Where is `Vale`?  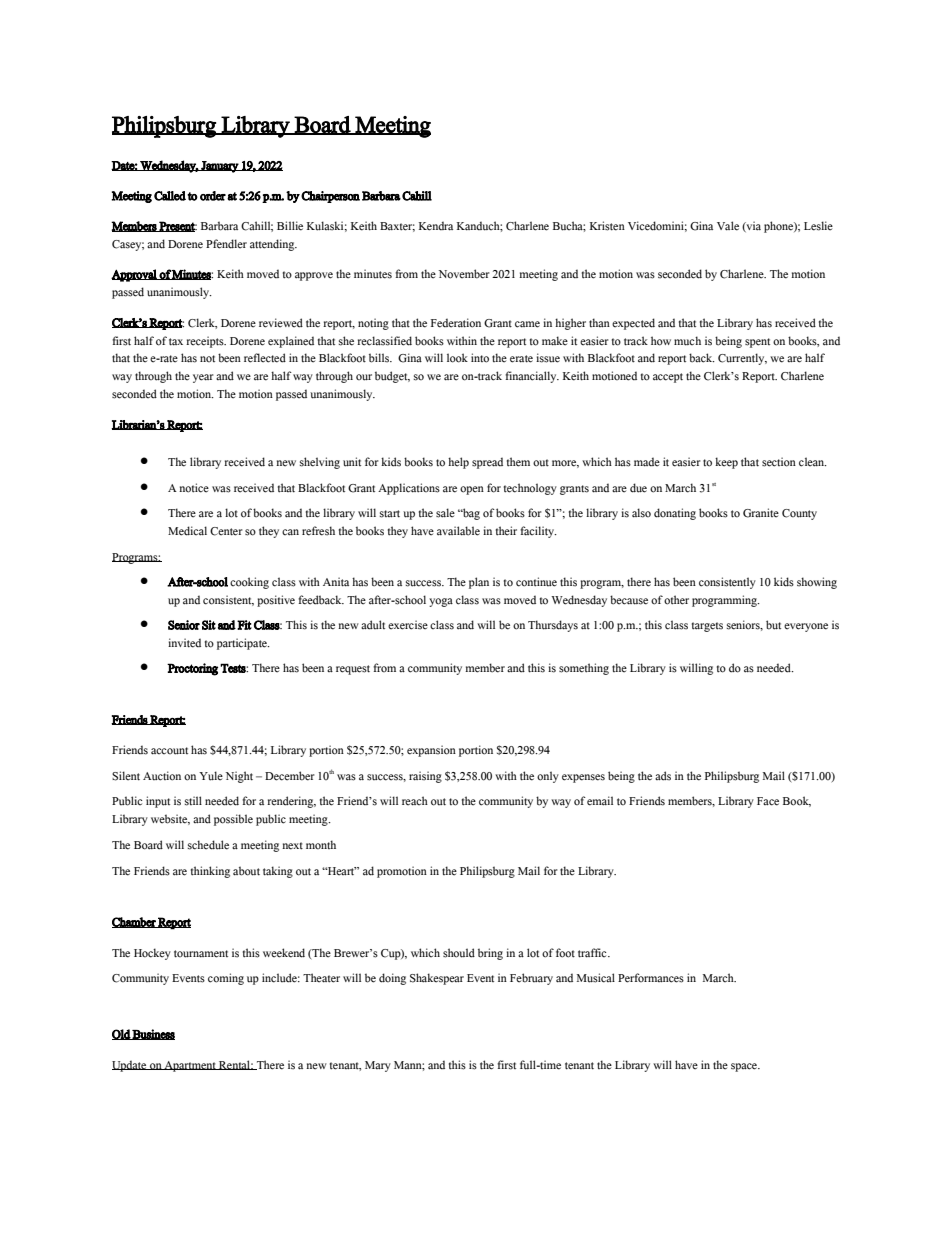 Vale is located at coordinates (728, 226).
